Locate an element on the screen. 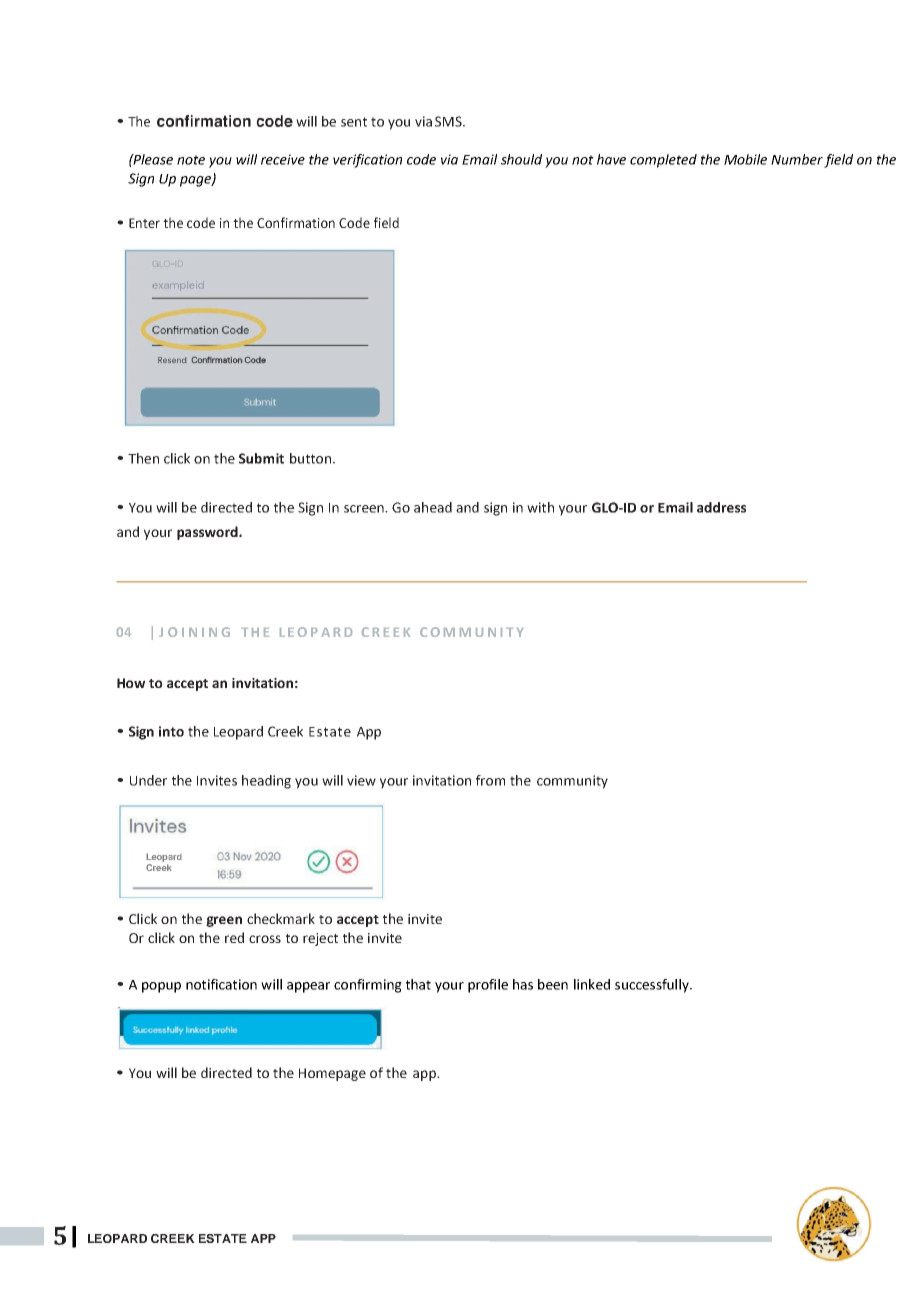 The width and height of the screenshot is (924, 1307). note is located at coordinates (191, 160).
